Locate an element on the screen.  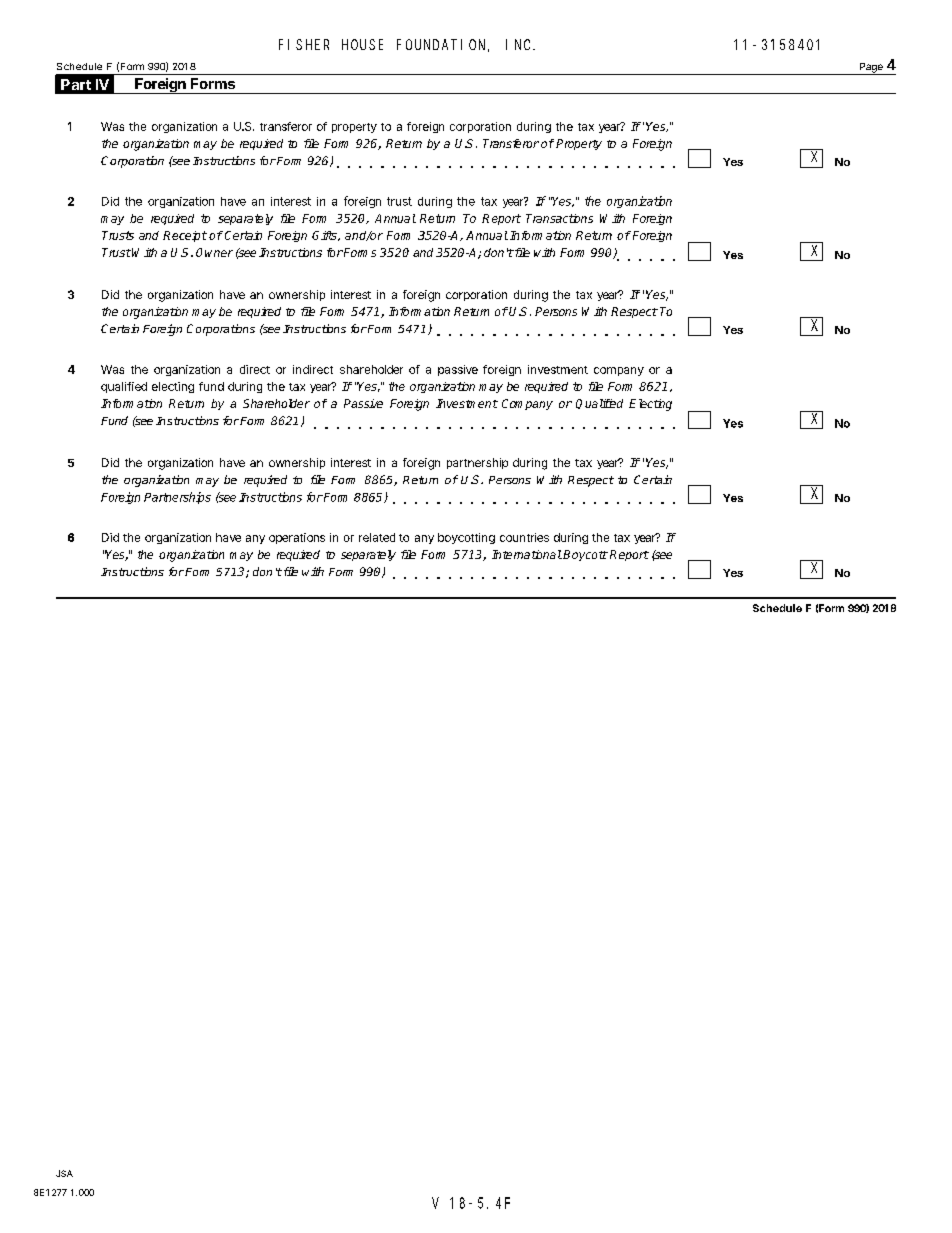
FISHER is located at coordinates (304, 44).
